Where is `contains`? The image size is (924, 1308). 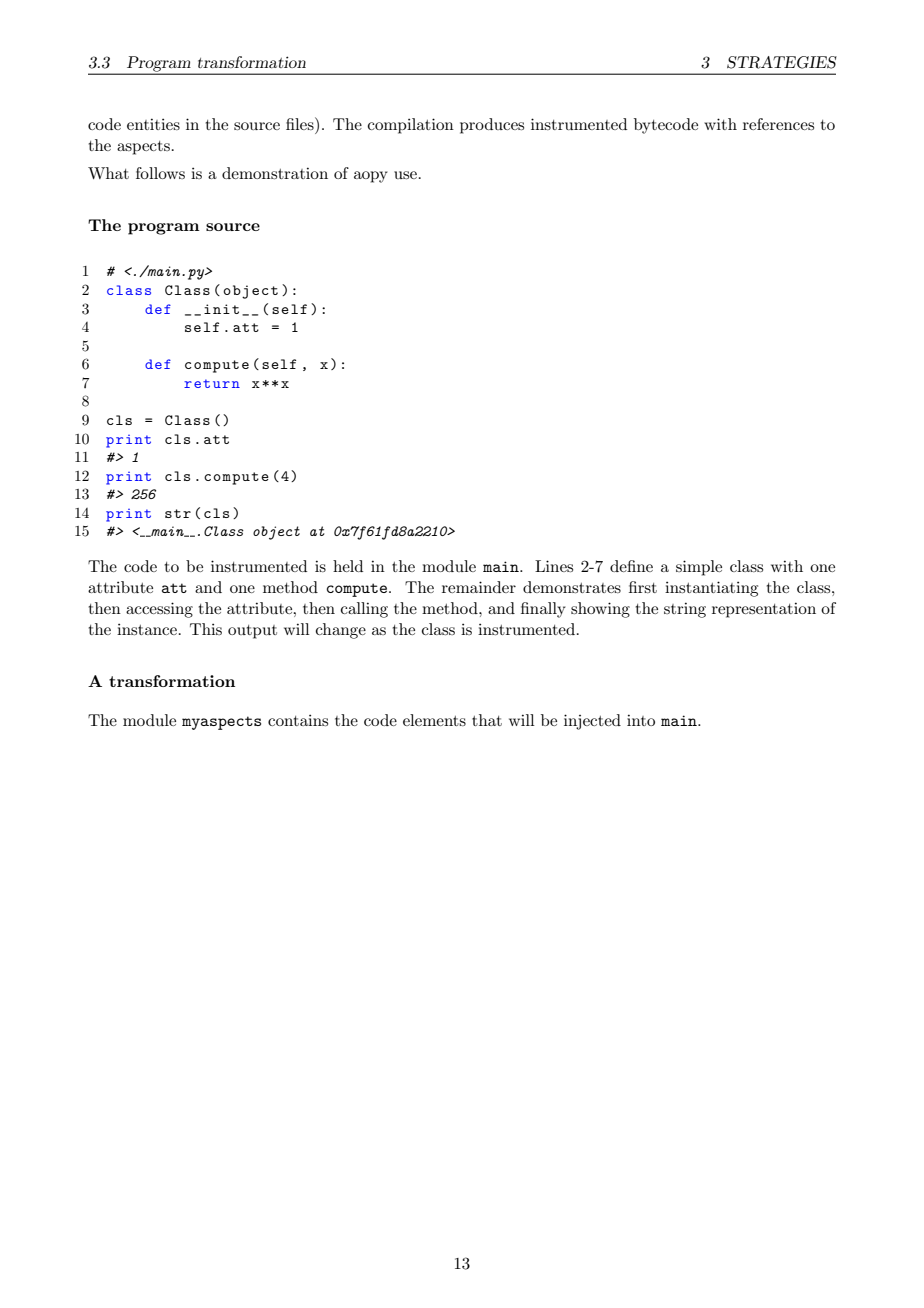
contains is located at coordinates (298, 720).
